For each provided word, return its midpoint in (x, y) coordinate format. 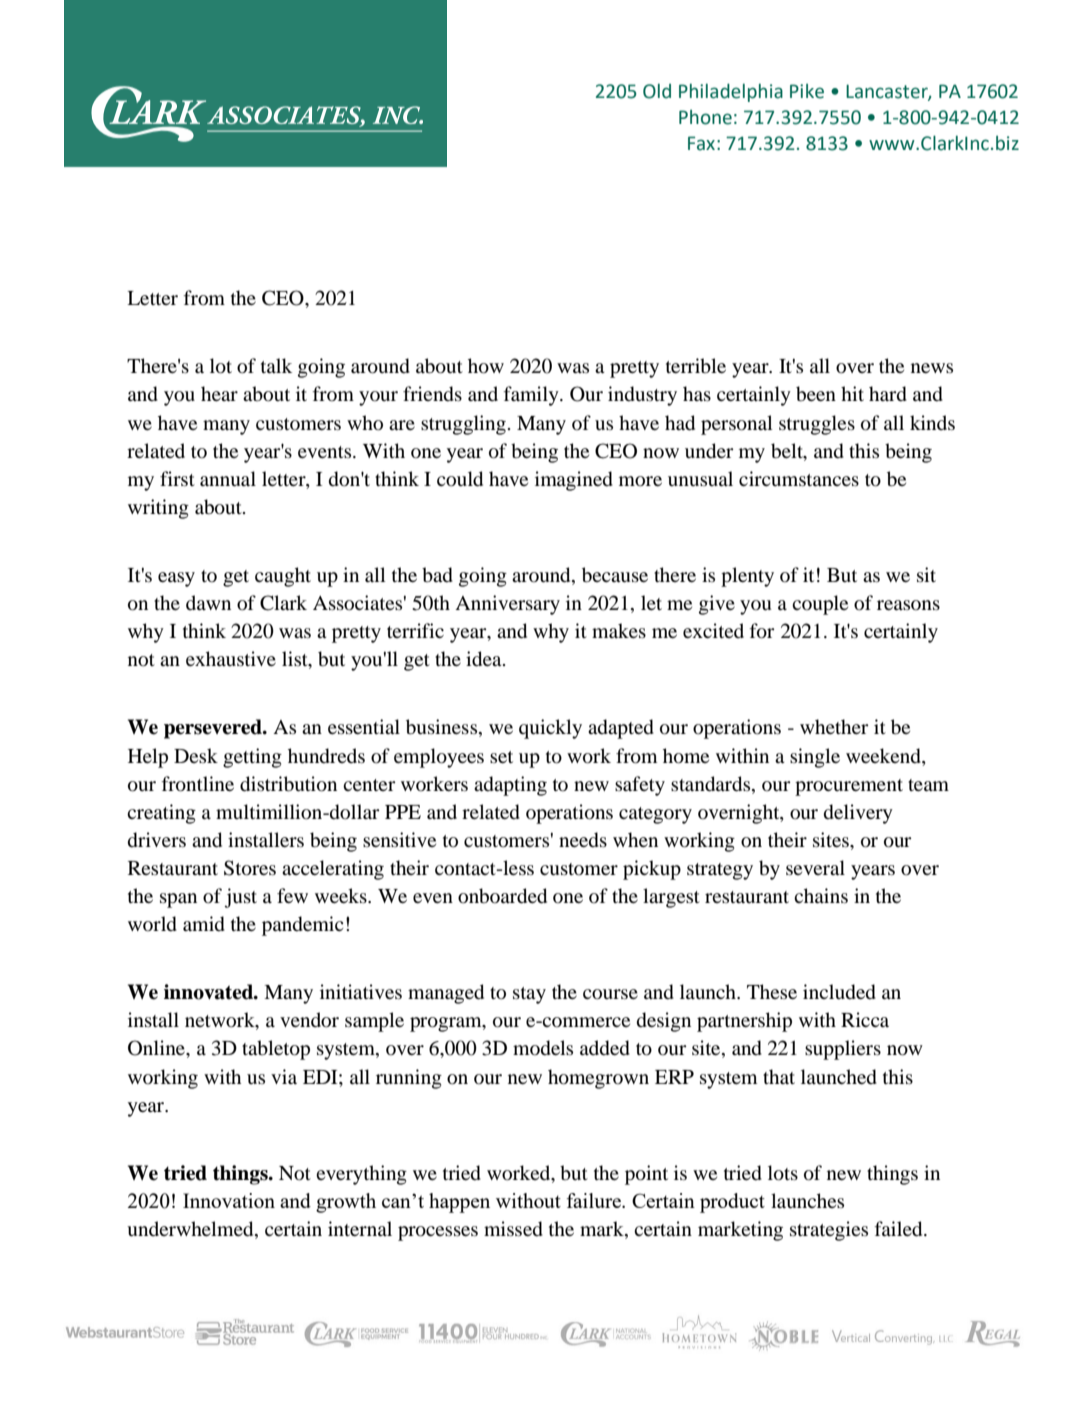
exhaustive (231, 658)
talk (276, 365)
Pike (807, 91)
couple (820, 605)
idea (485, 659)
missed (513, 1229)
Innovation (229, 1200)
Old (657, 91)
